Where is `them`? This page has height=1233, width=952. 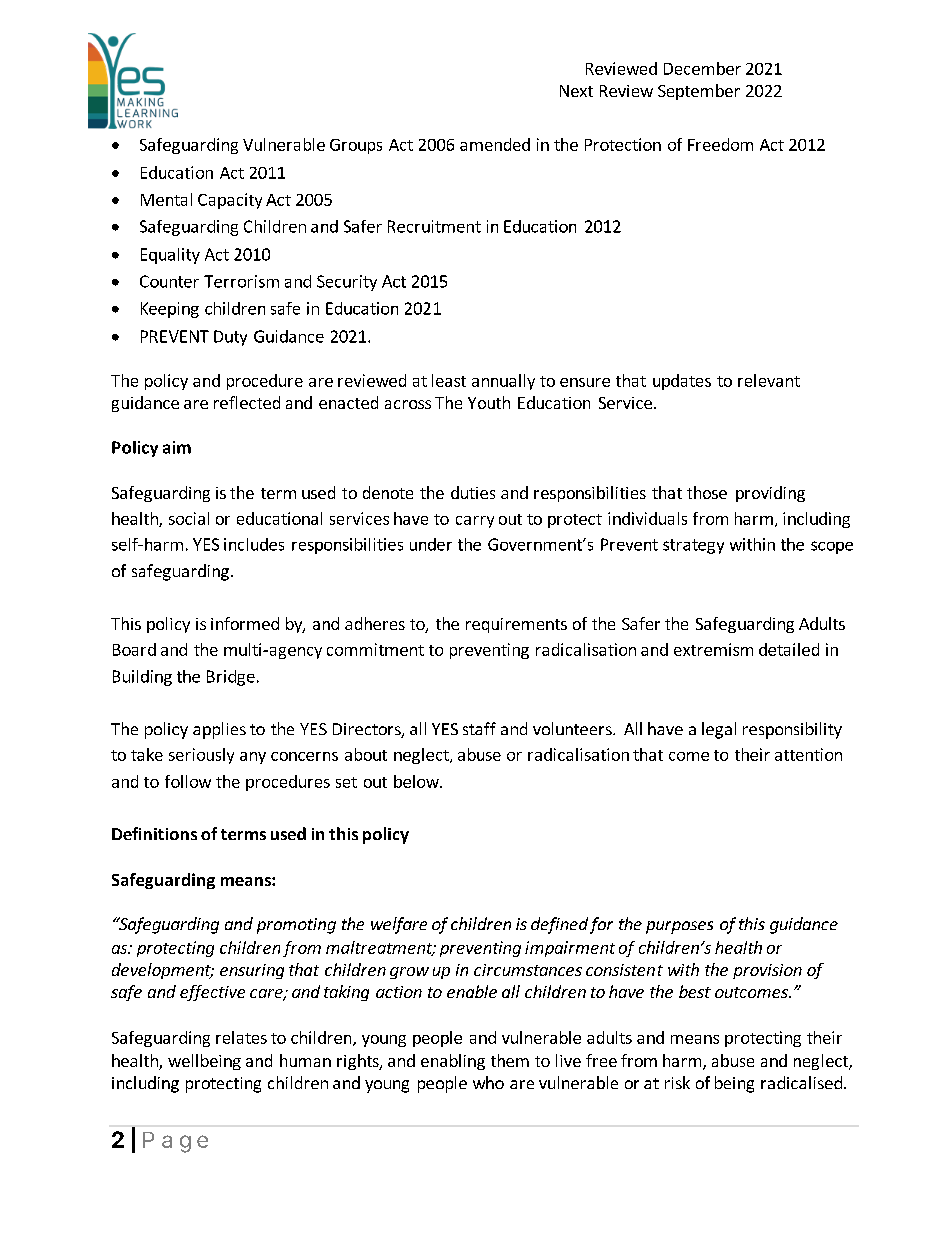
them is located at coordinates (510, 1060).
